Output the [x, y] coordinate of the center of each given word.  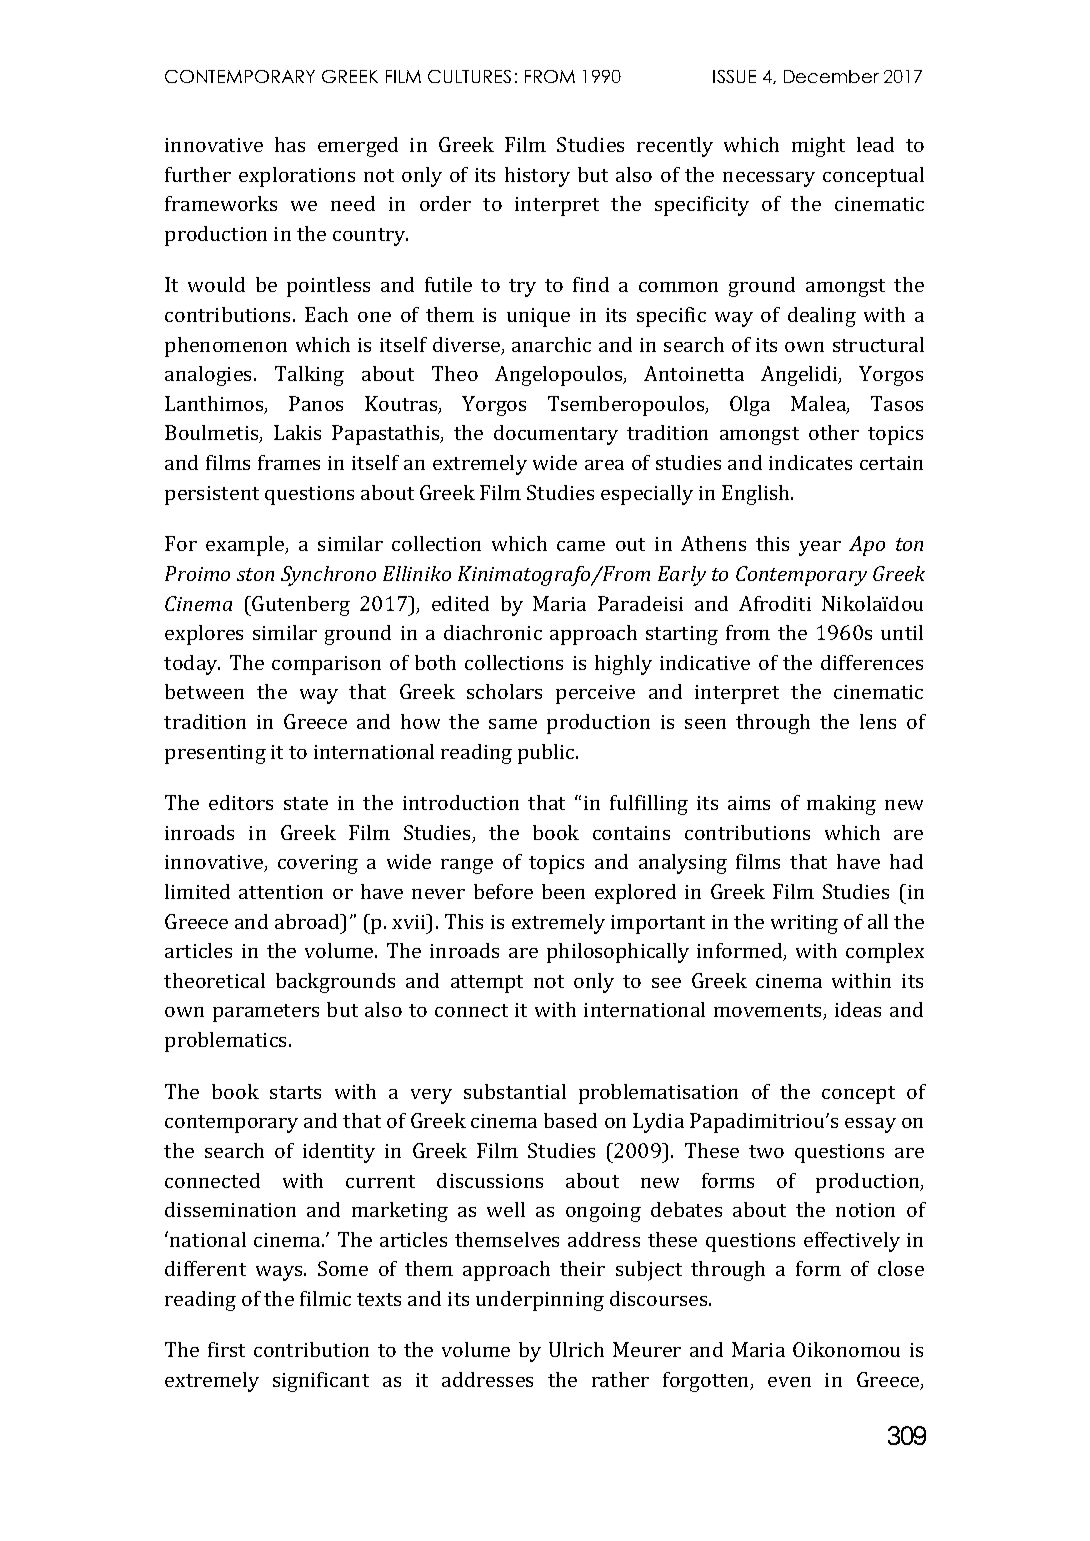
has [290, 144]
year [820, 548]
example [246, 546]
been [563, 891]
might [818, 147]
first [226, 1349]
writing [804, 924]
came [581, 546]
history [537, 177]
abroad [309, 921]
